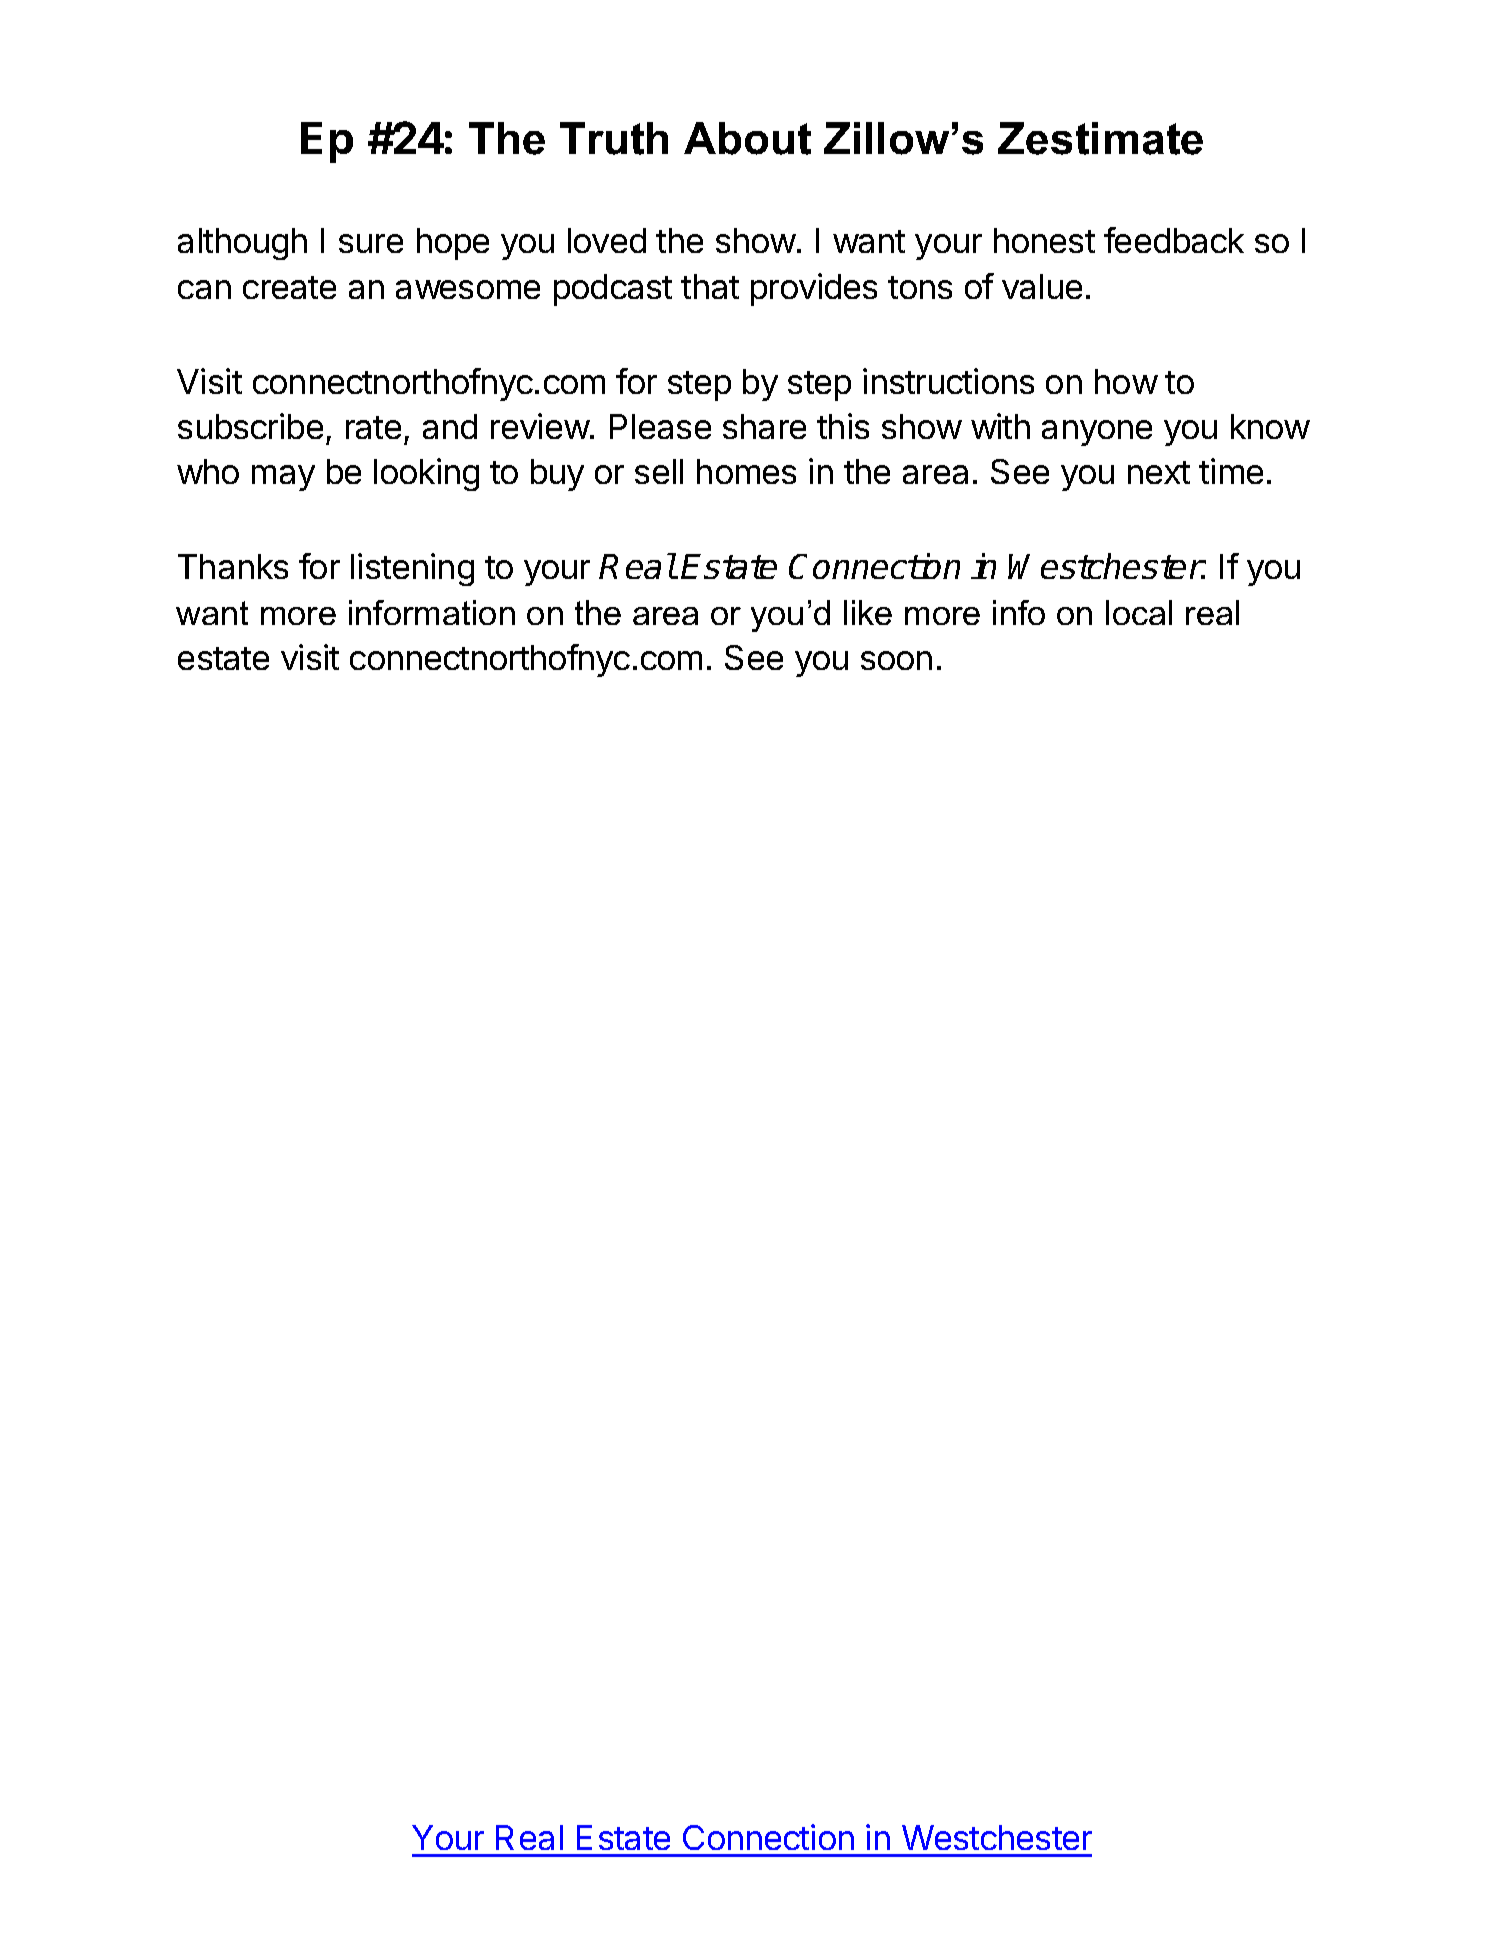  I want to click on homes, so click(746, 471).
